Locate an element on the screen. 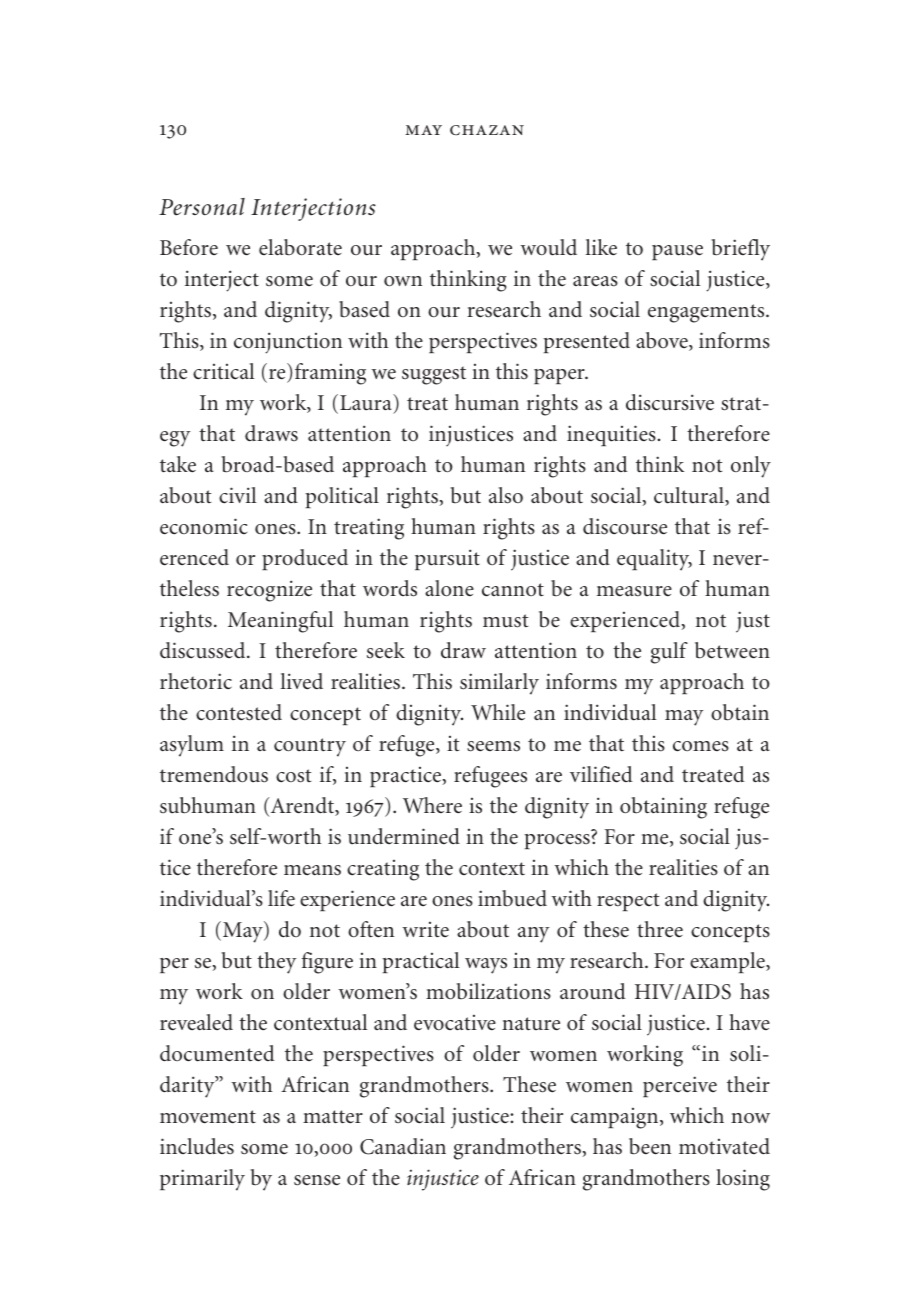  pursuit is located at coordinates (447, 559).
